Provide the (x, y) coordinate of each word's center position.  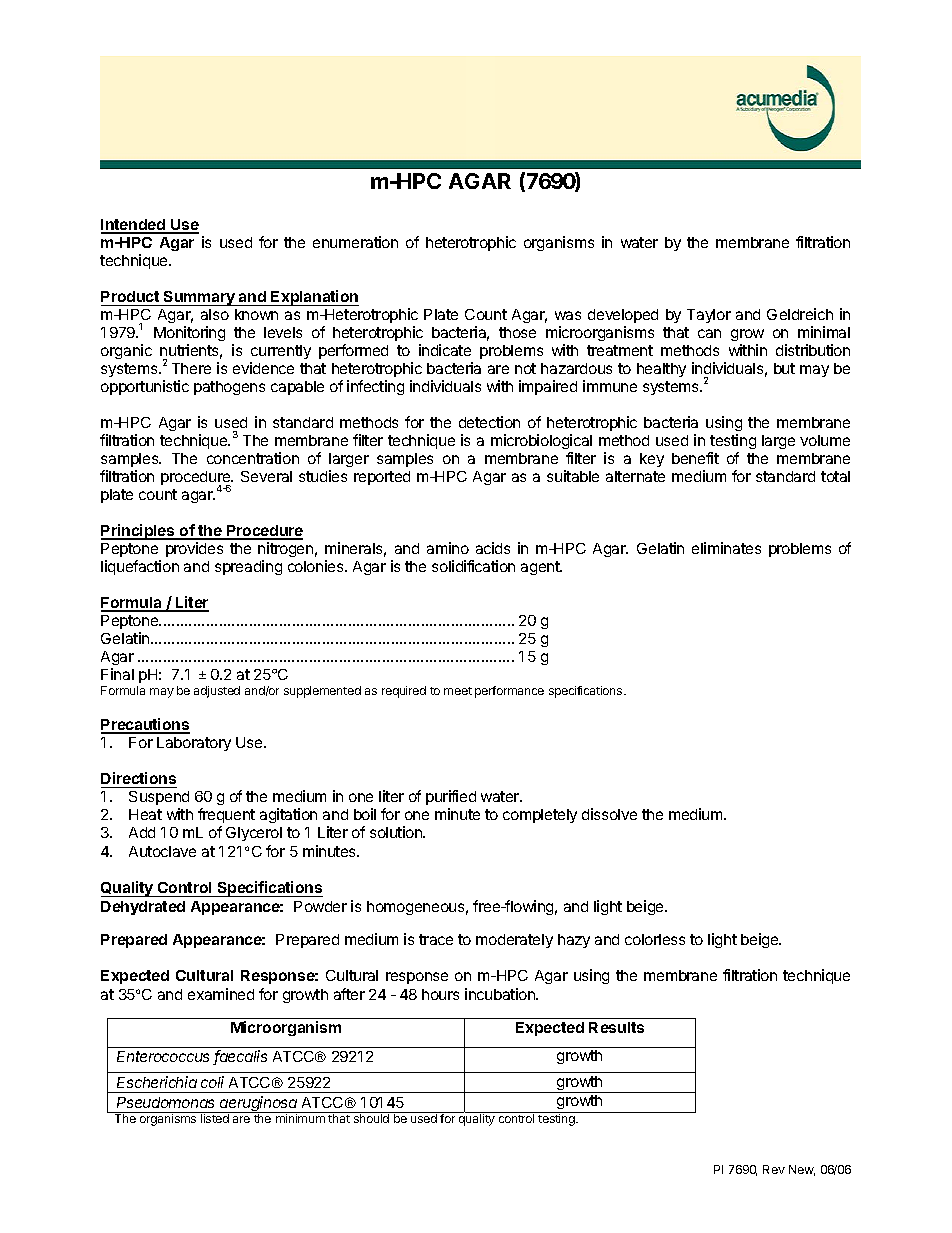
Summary (199, 298)
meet (458, 691)
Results (616, 1027)
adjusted (217, 692)
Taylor (709, 316)
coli (212, 1082)
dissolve (609, 814)
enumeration (355, 242)
